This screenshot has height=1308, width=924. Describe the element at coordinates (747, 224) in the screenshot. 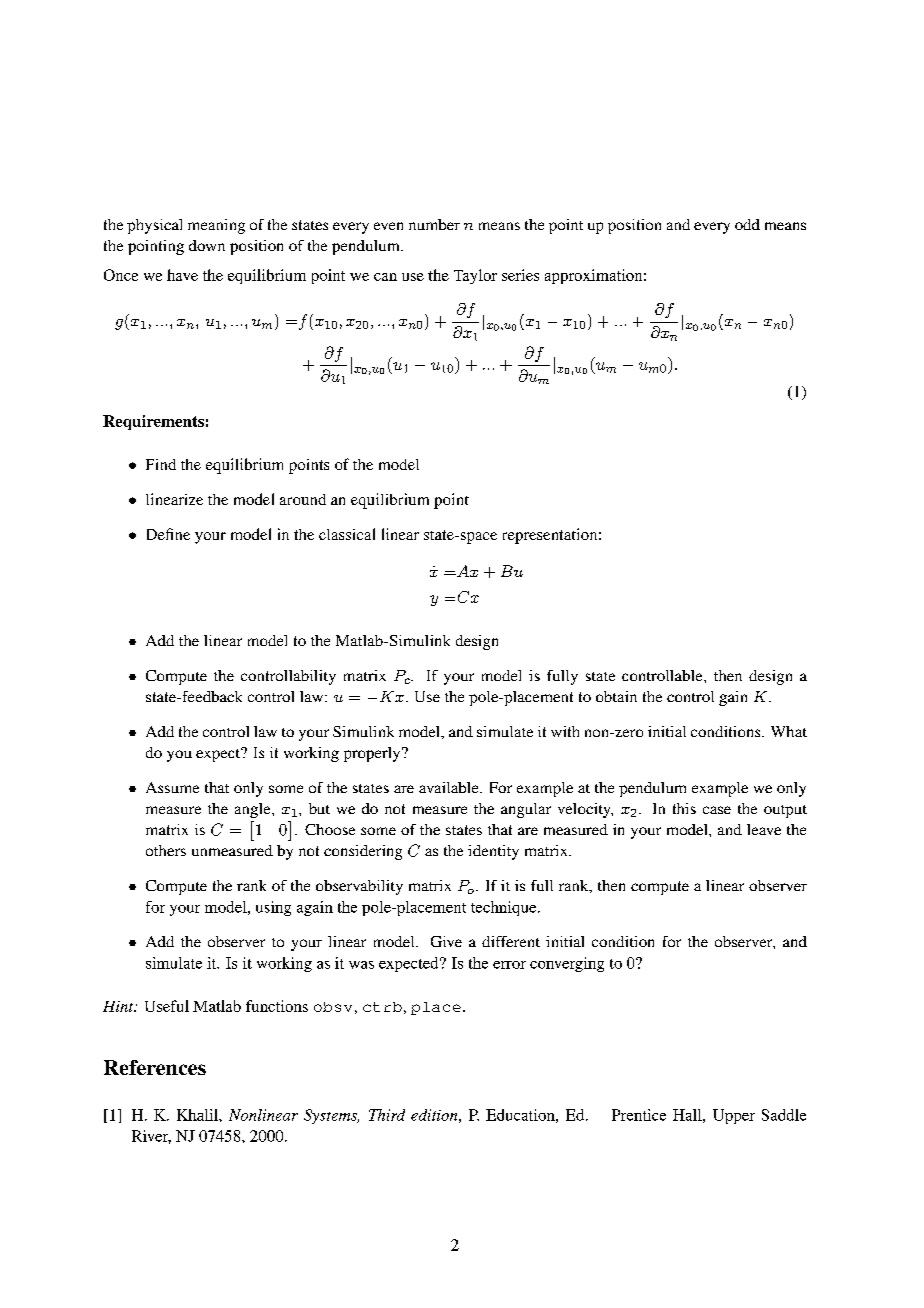

I see `odd` at that location.
